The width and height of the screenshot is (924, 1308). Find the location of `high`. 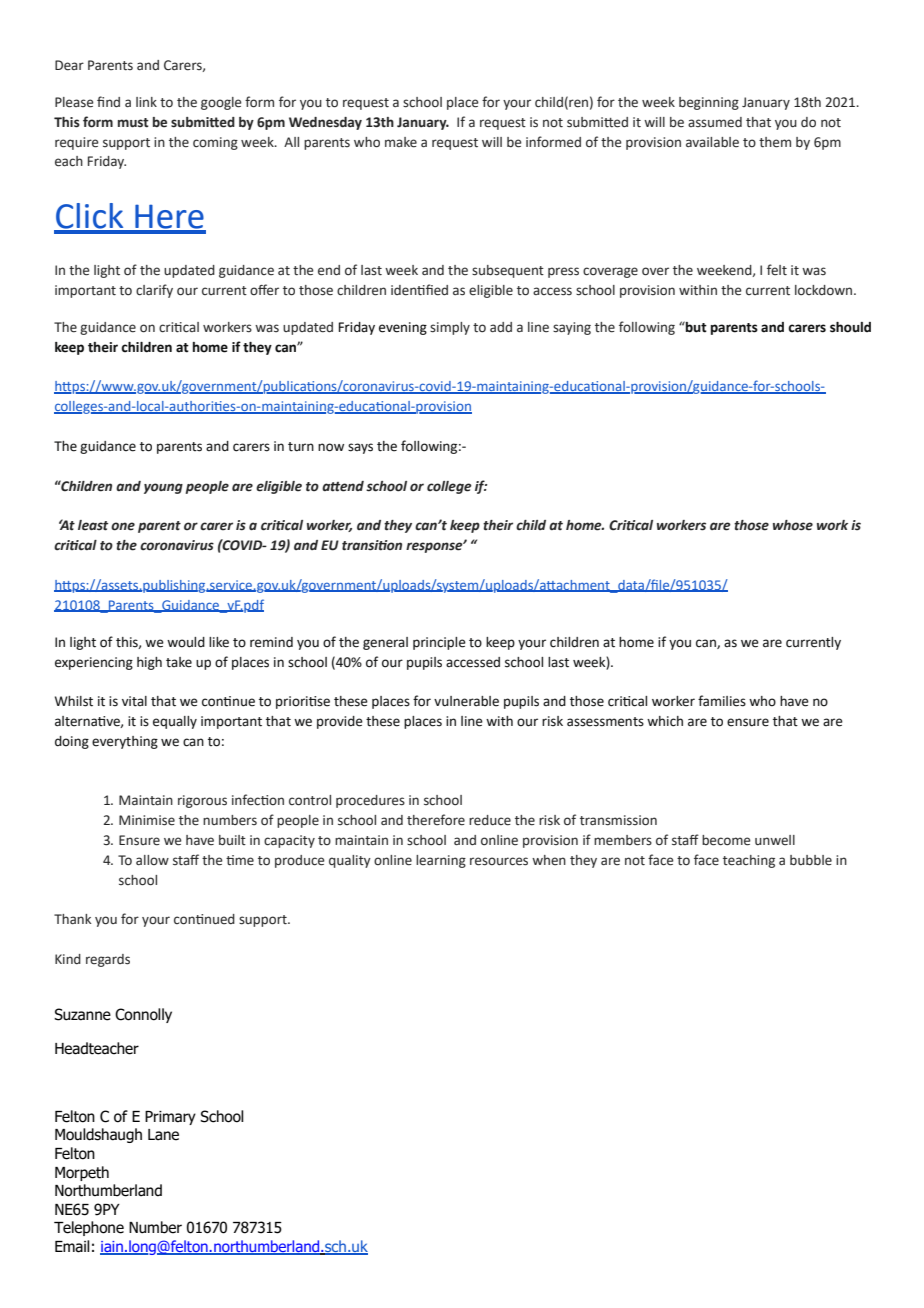

high is located at coordinates (149, 663).
